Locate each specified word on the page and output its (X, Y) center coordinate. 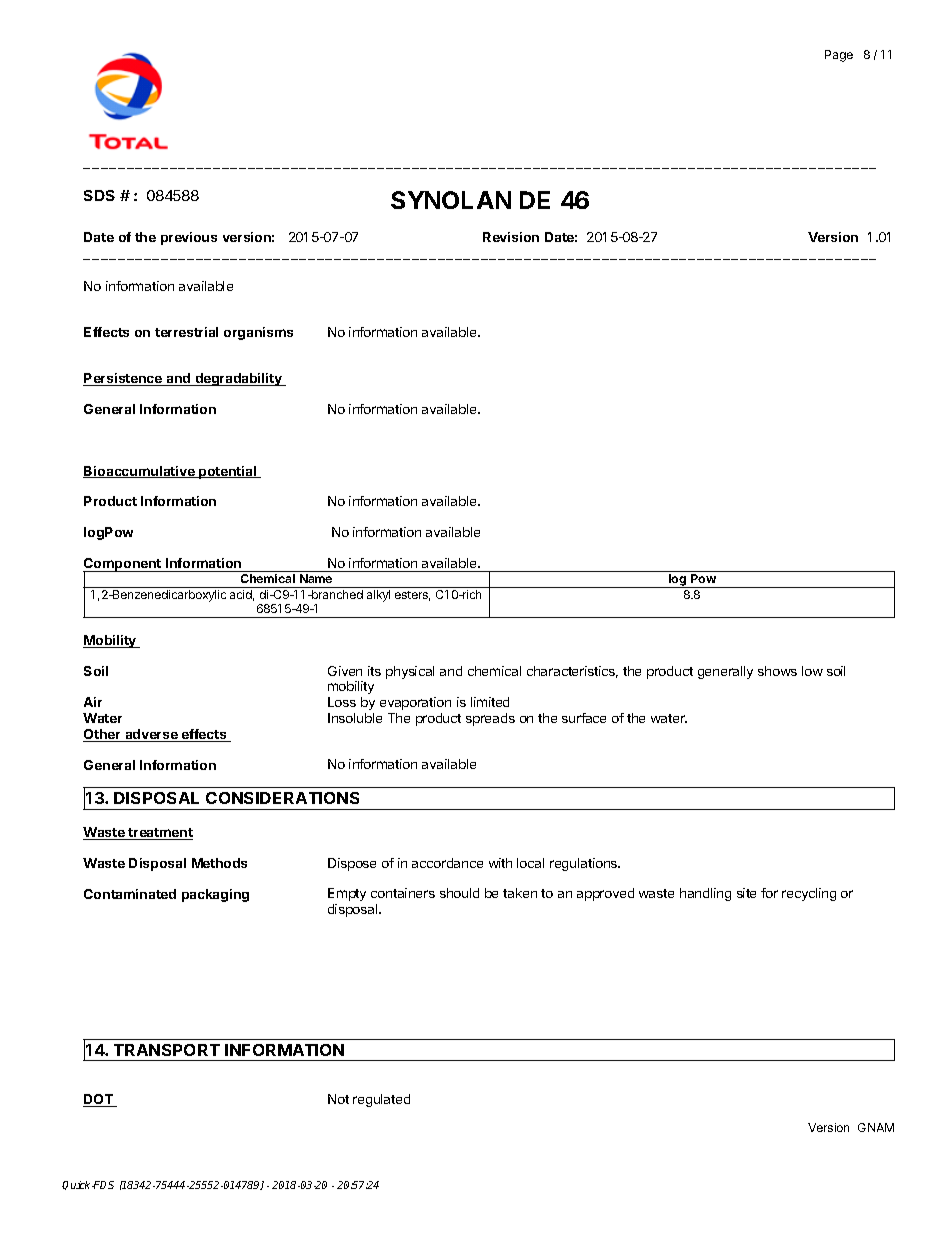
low (812, 671)
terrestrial (186, 332)
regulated (381, 1100)
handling (705, 894)
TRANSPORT (167, 1050)
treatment (160, 834)
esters (412, 596)
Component (123, 566)
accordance (447, 863)
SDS (99, 195)
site (746, 893)
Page (839, 56)
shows (777, 671)
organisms (258, 333)
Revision (511, 237)
